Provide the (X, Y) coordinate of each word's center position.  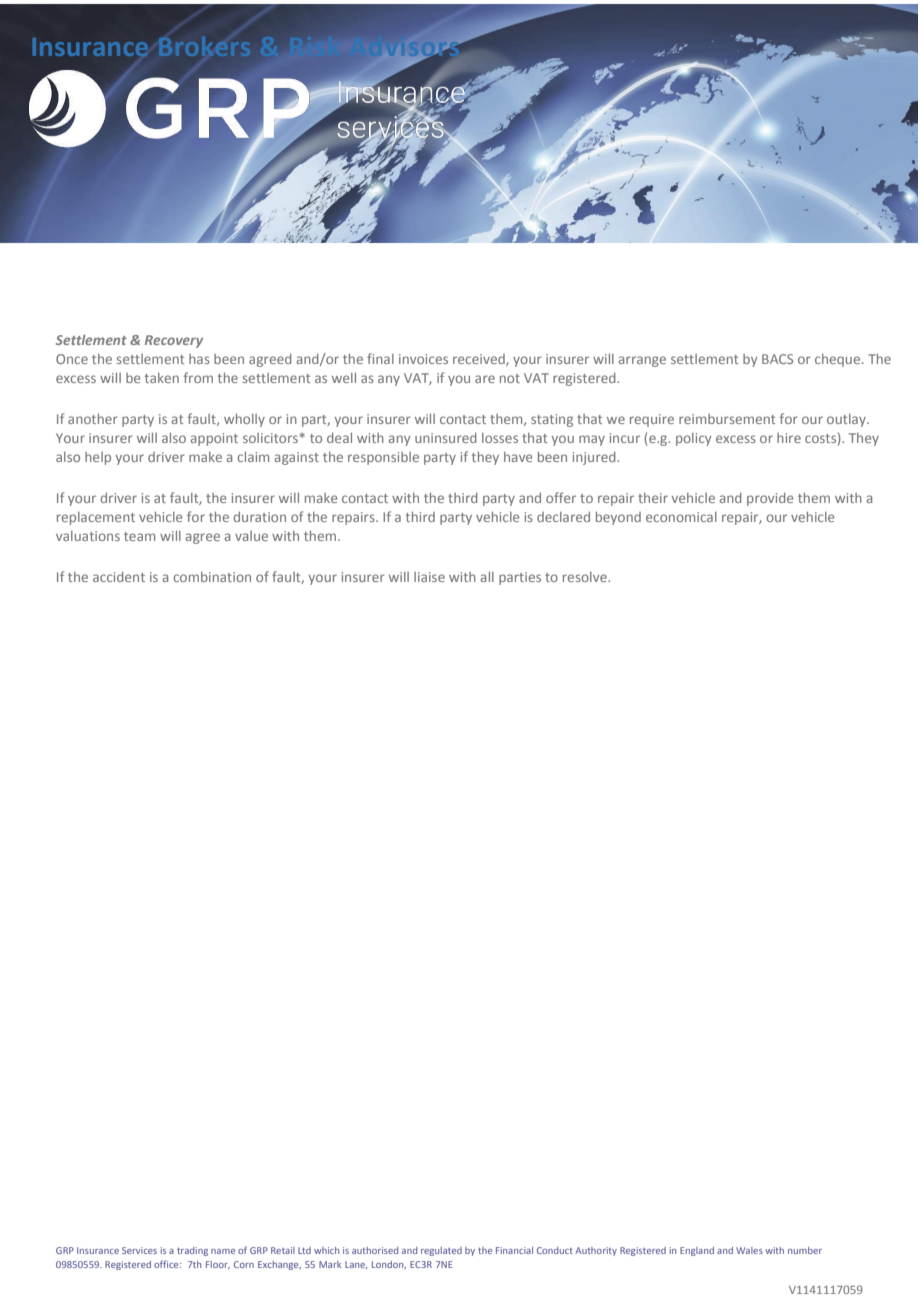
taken (162, 378)
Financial (514, 1250)
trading (192, 1251)
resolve (586, 577)
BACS (777, 359)
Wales (749, 1250)
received (480, 360)
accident (119, 577)
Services (139, 1250)
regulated (441, 1251)
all (487, 577)
